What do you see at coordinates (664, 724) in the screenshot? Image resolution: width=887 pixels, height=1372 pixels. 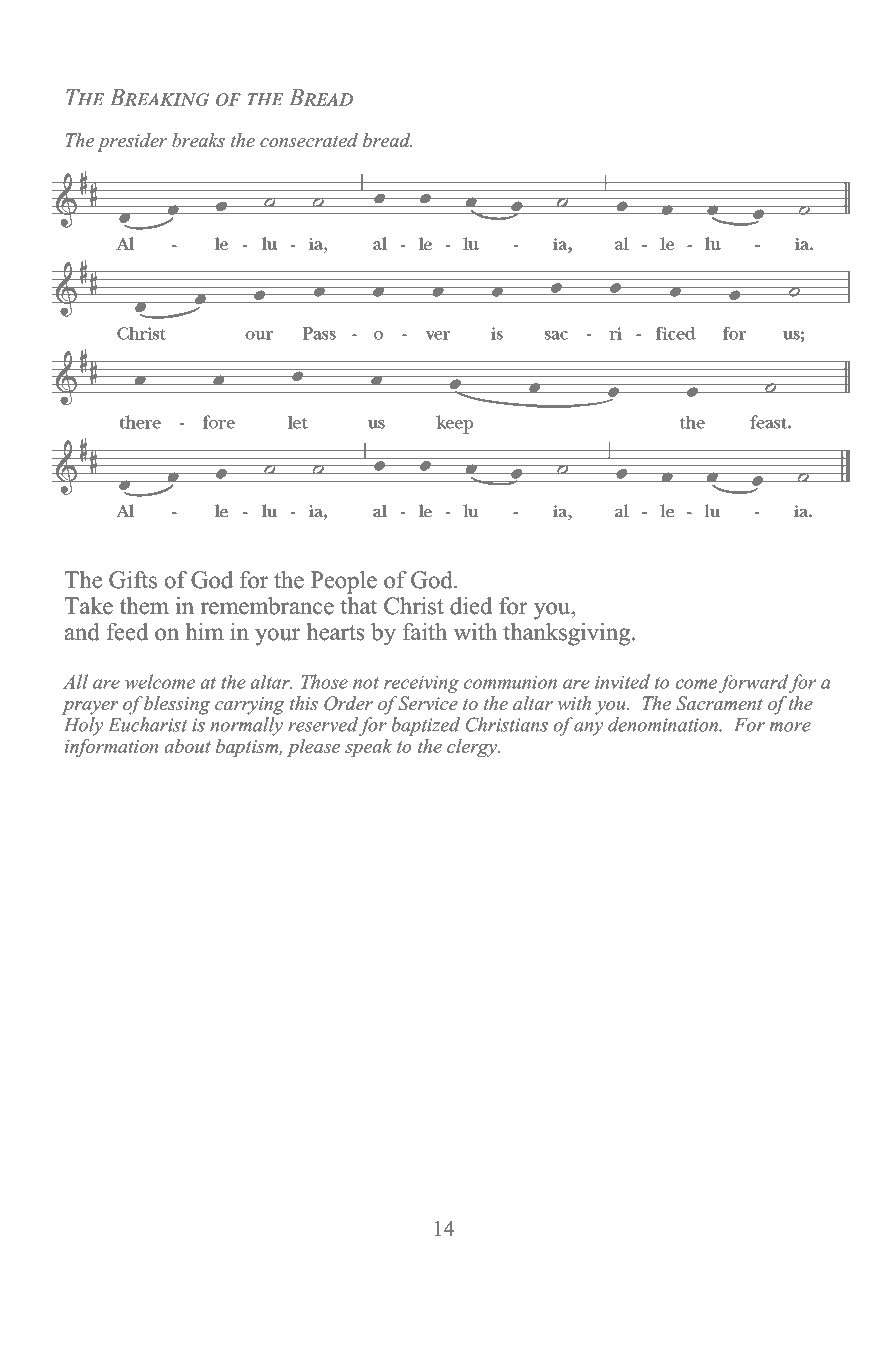 I see `denomination` at bounding box center [664, 724].
